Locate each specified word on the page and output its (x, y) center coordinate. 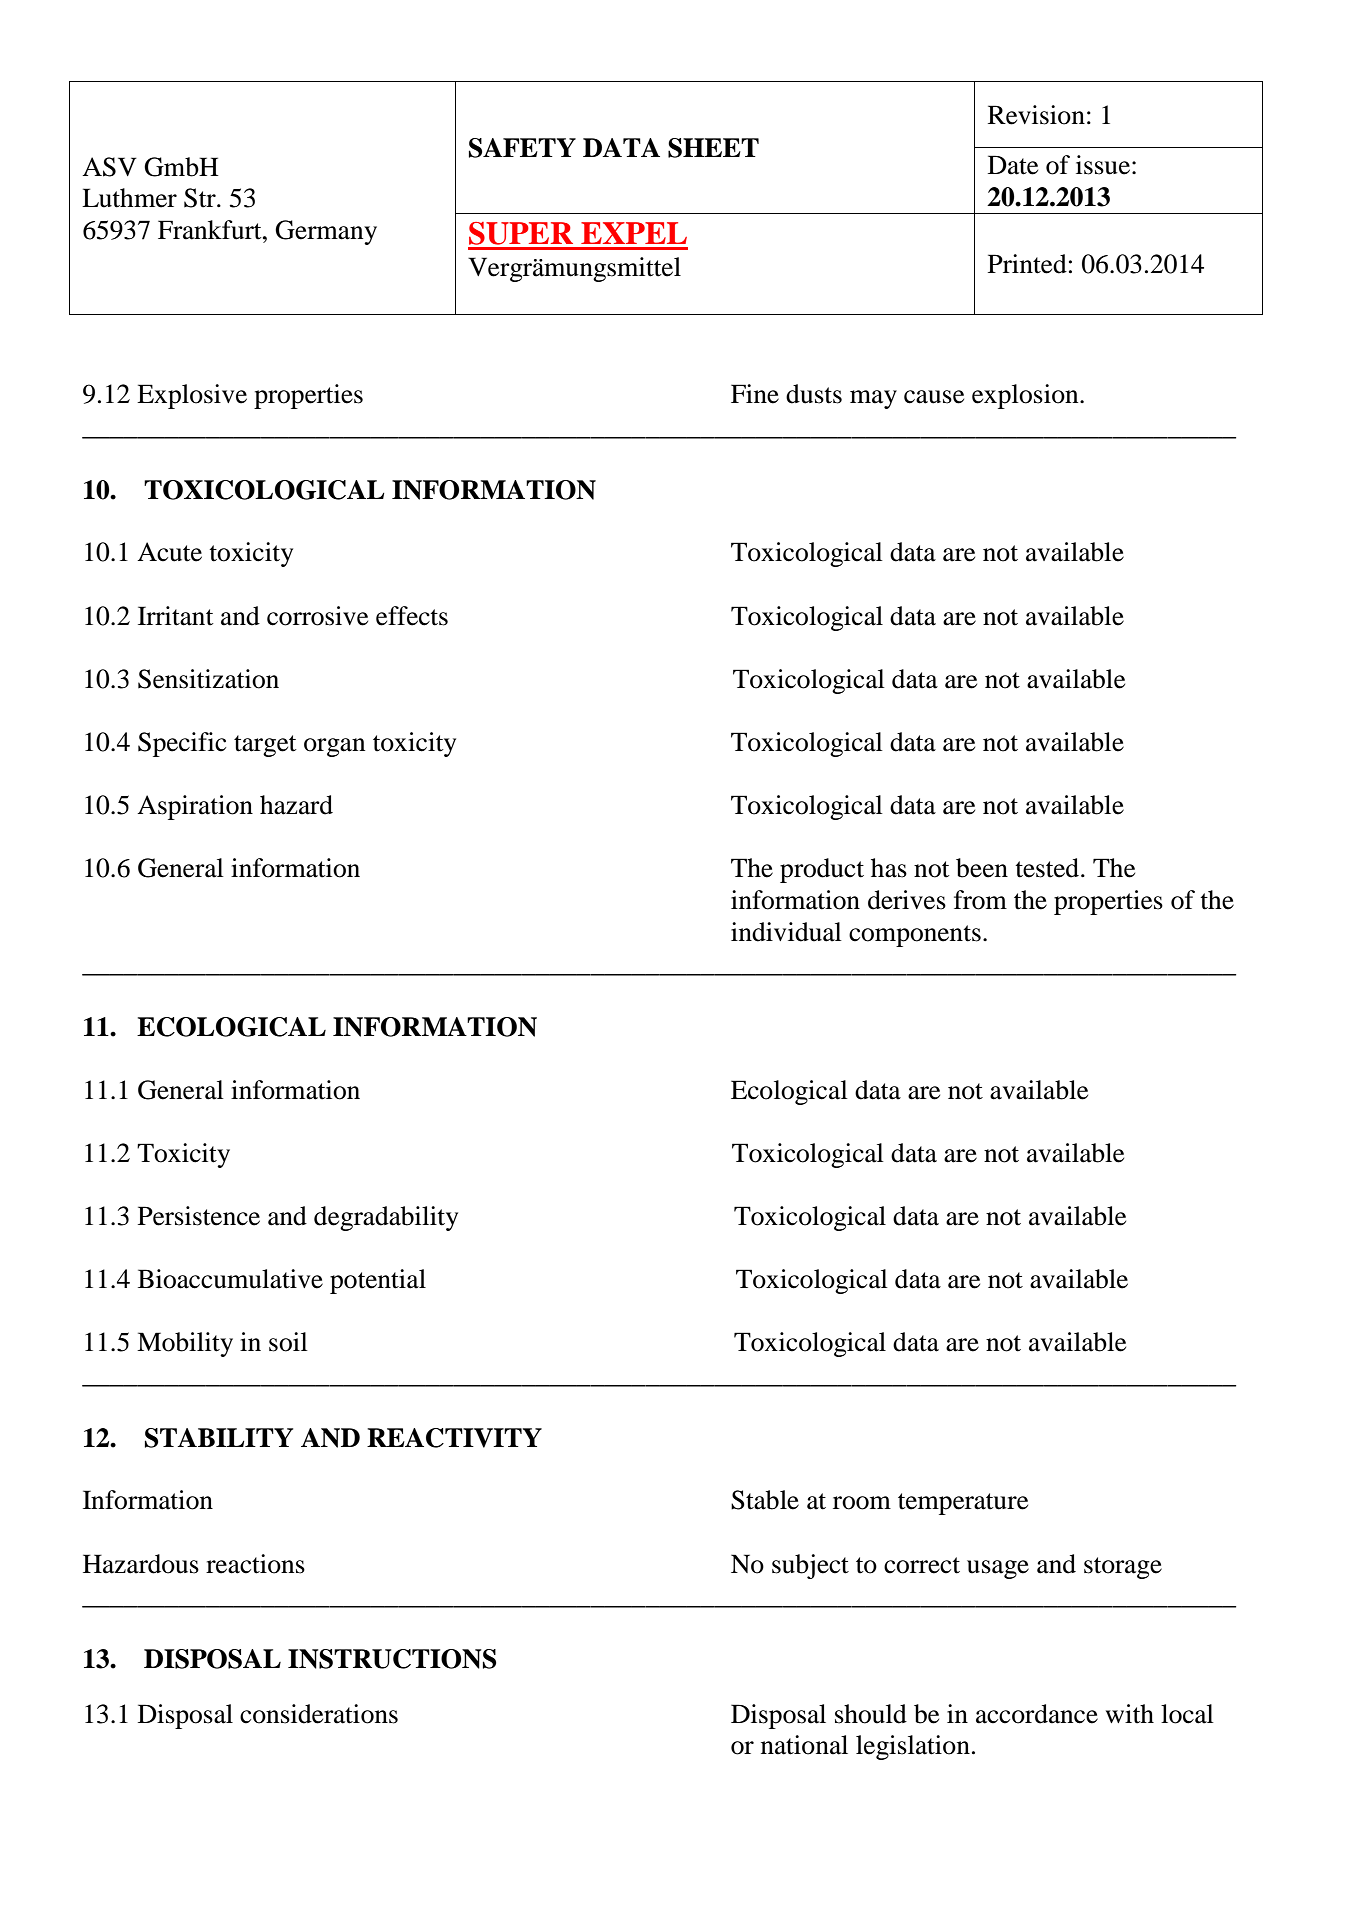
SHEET (713, 148)
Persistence (199, 1216)
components (915, 936)
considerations (319, 1714)
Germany (326, 232)
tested (1048, 868)
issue (1103, 165)
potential (378, 1281)
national (804, 1745)
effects (412, 616)
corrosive (317, 616)
